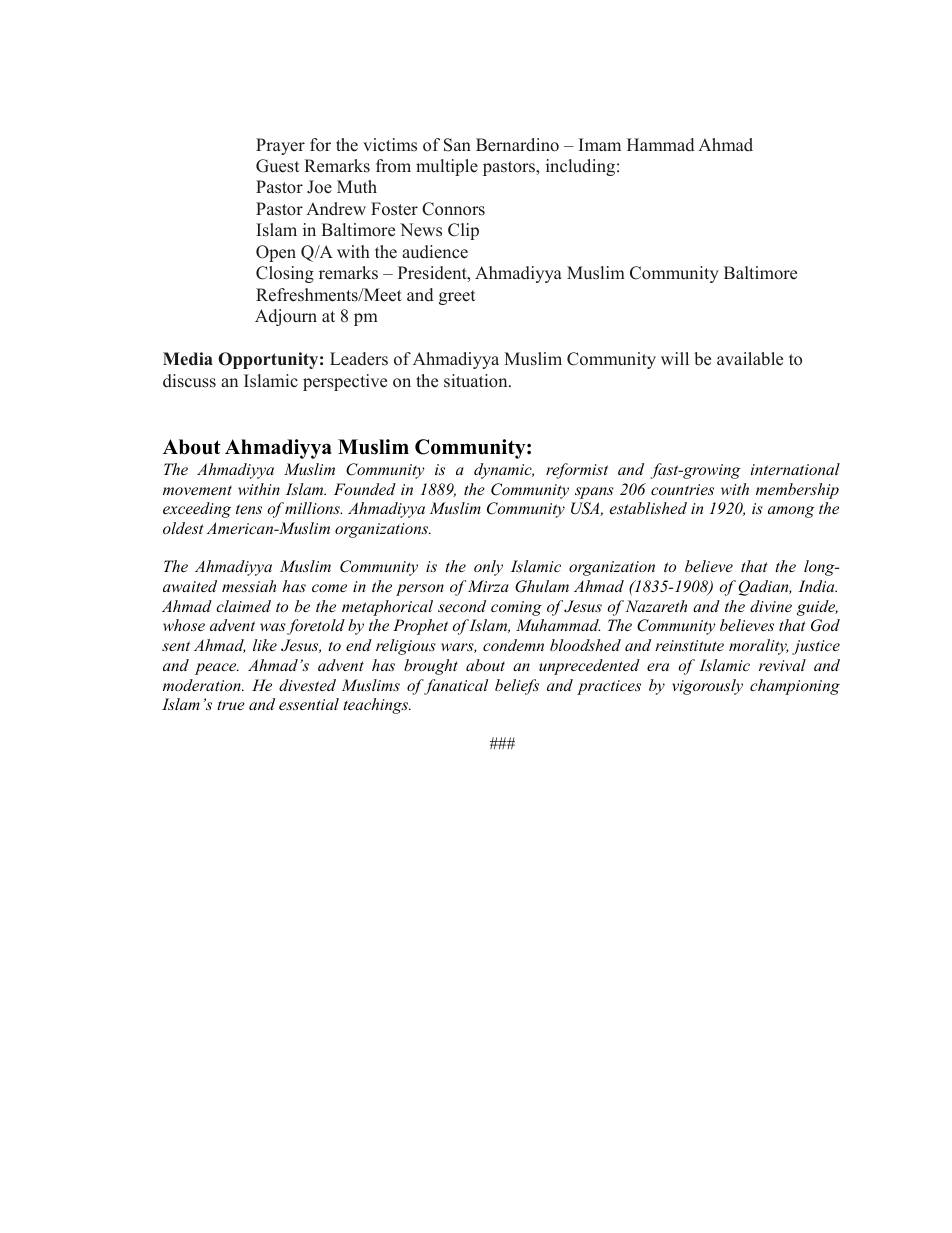  I want to click on tens, so click(249, 509).
